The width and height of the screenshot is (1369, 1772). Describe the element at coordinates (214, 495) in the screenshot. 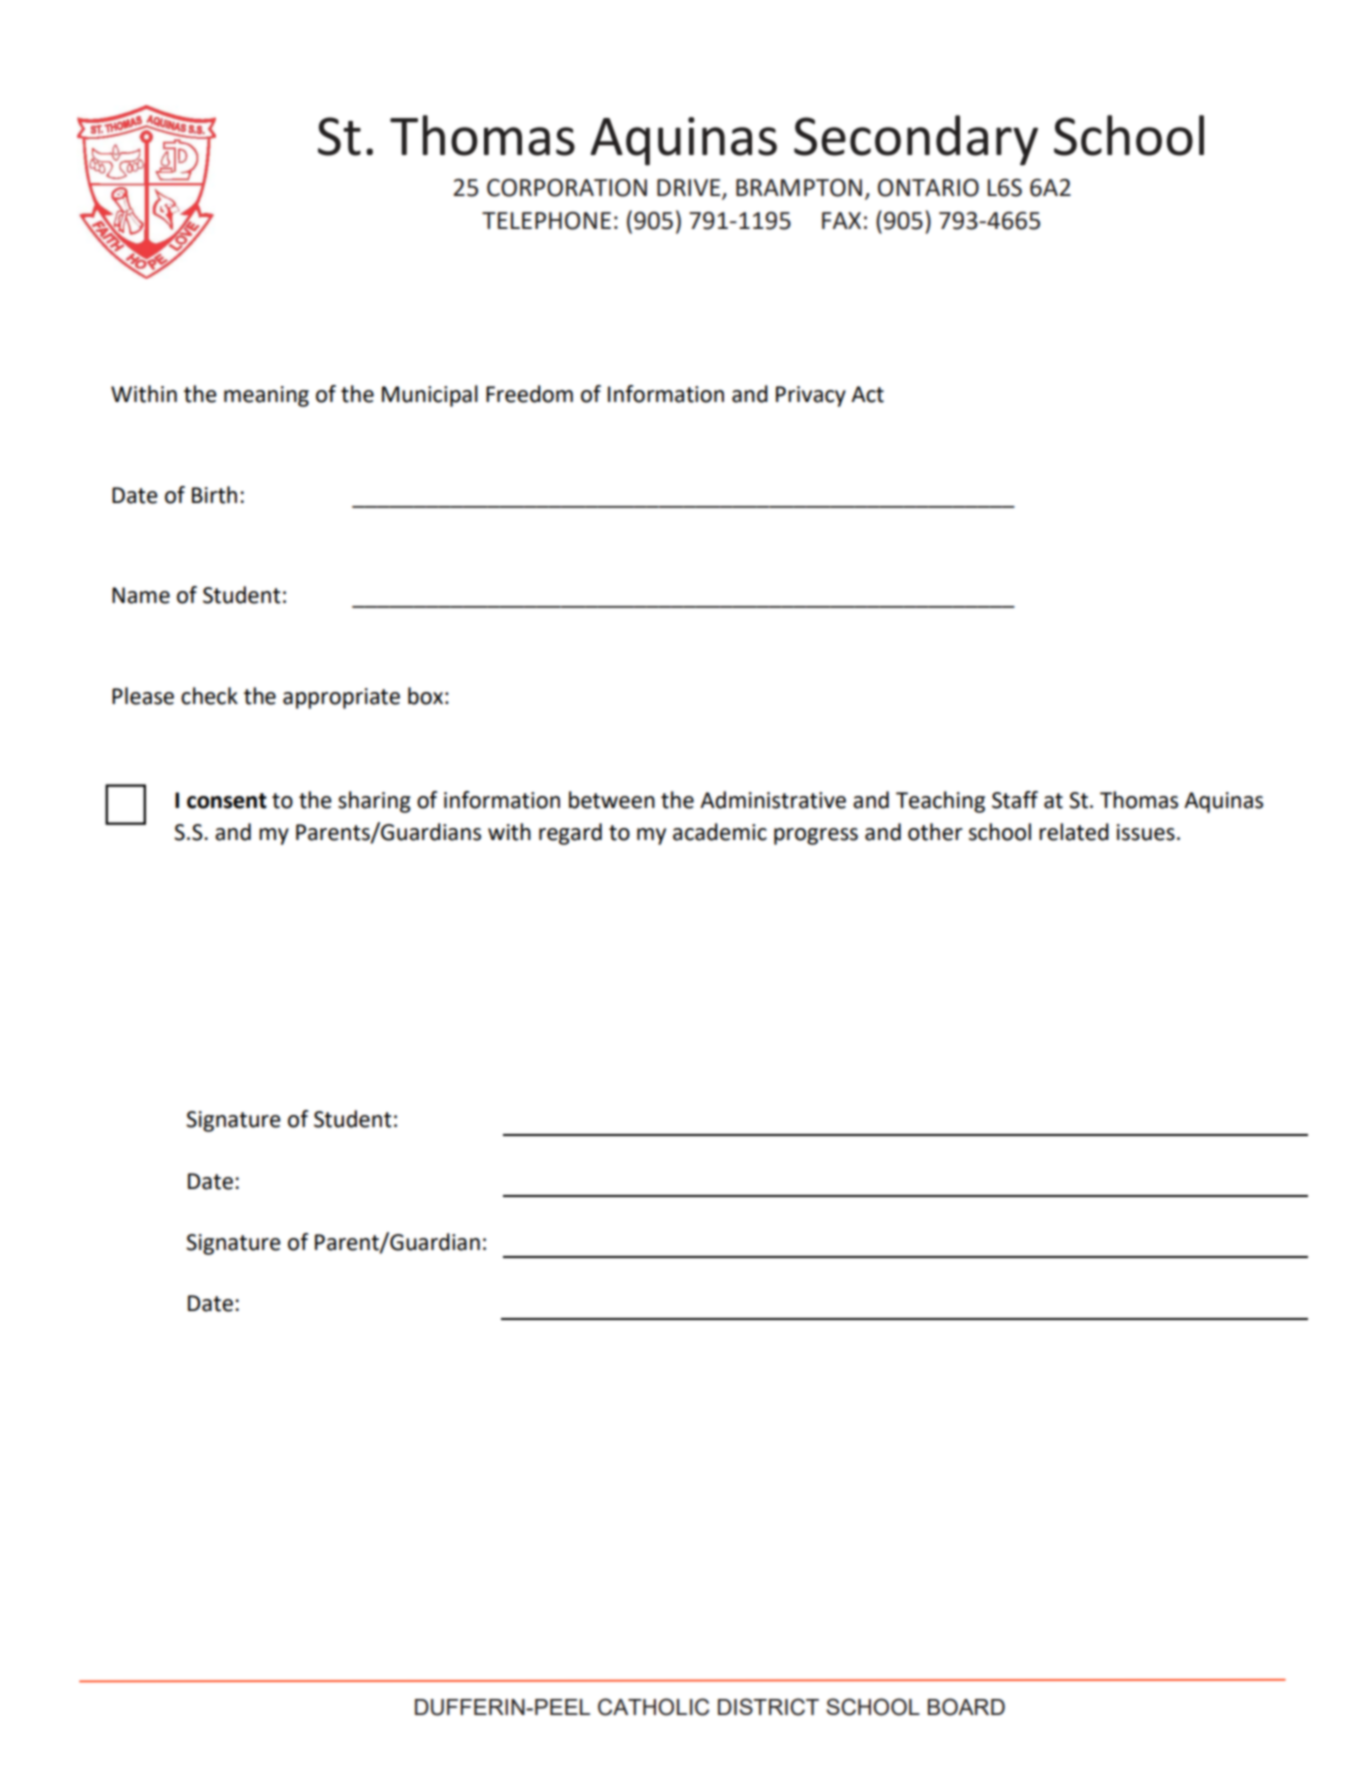

I see `Birth` at that location.
